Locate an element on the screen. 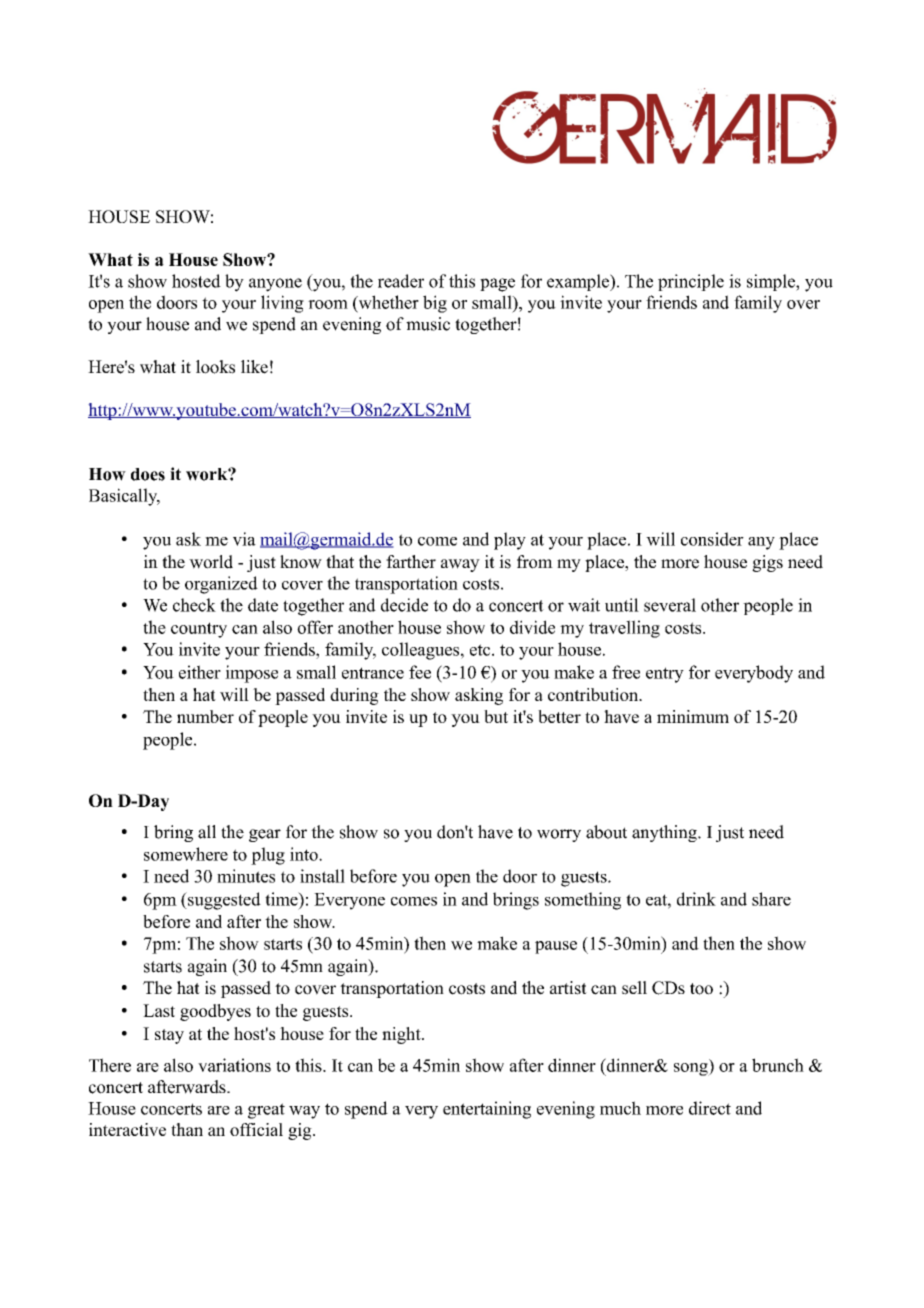  principle is located at coordinates (691, 282).
